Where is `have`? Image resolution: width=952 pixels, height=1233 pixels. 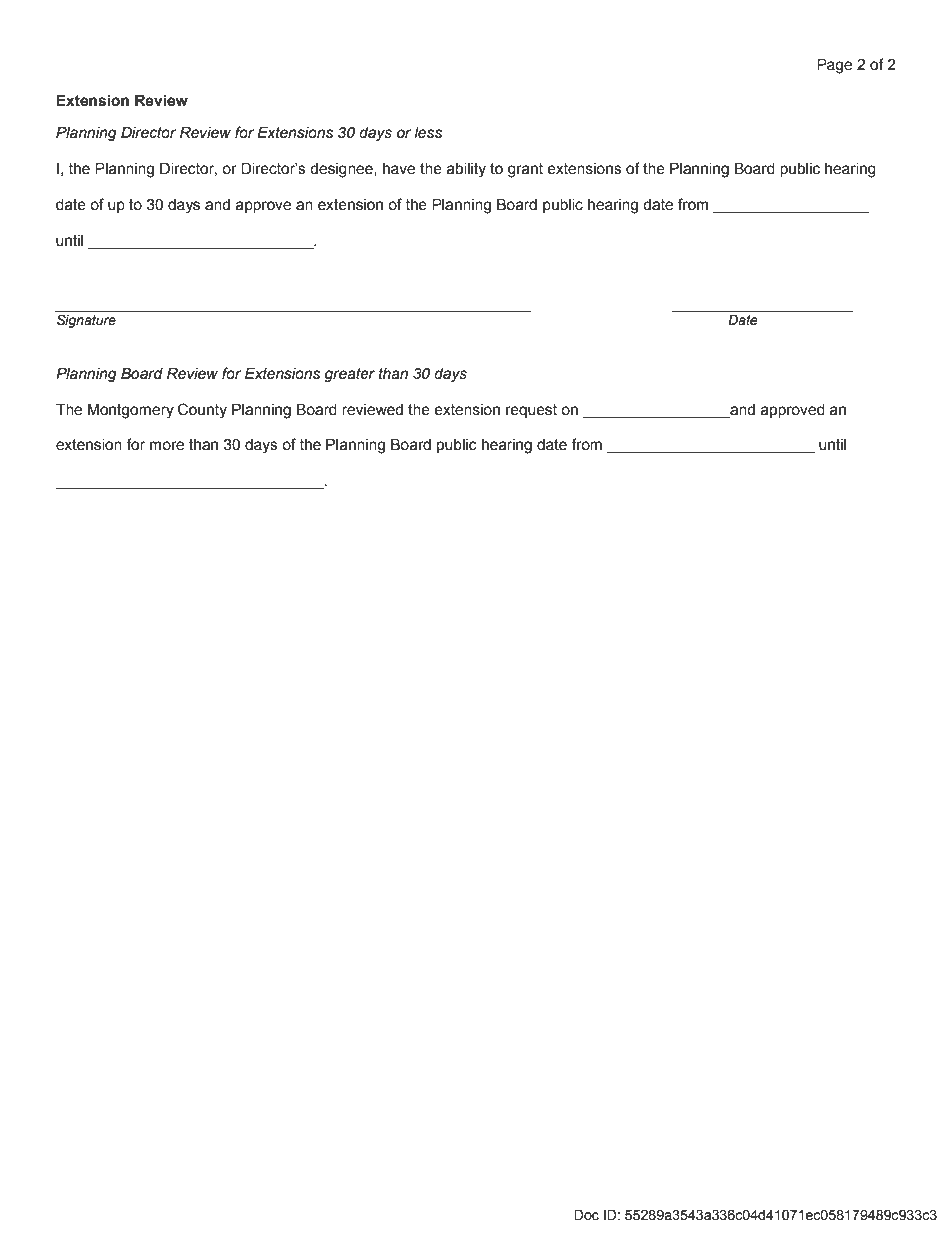
have is located at coordinates (399, 169).
